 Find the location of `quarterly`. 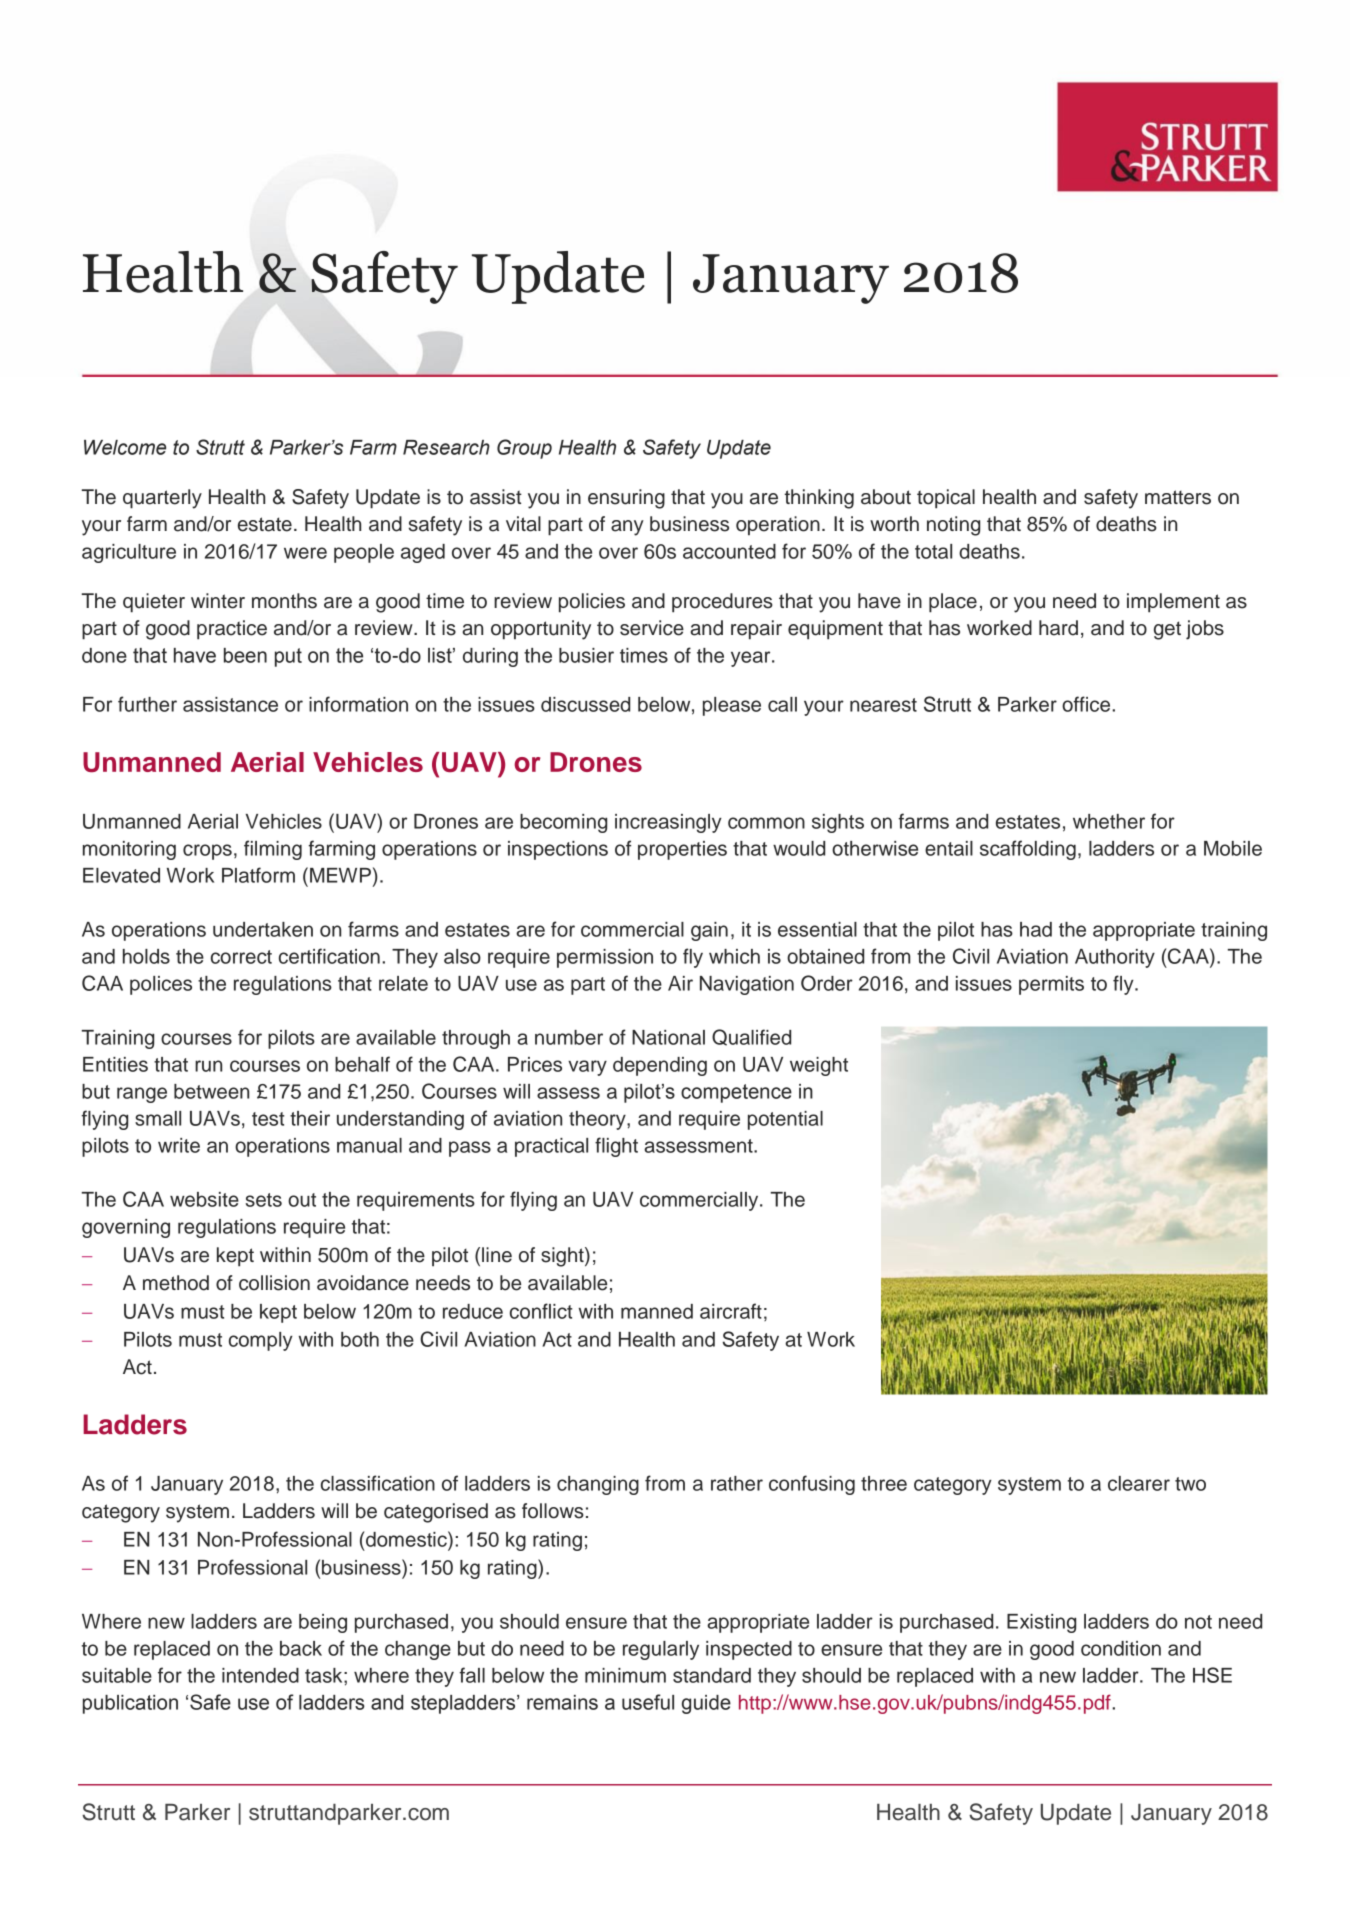

quarterly is located at coordinates (162, 499).
